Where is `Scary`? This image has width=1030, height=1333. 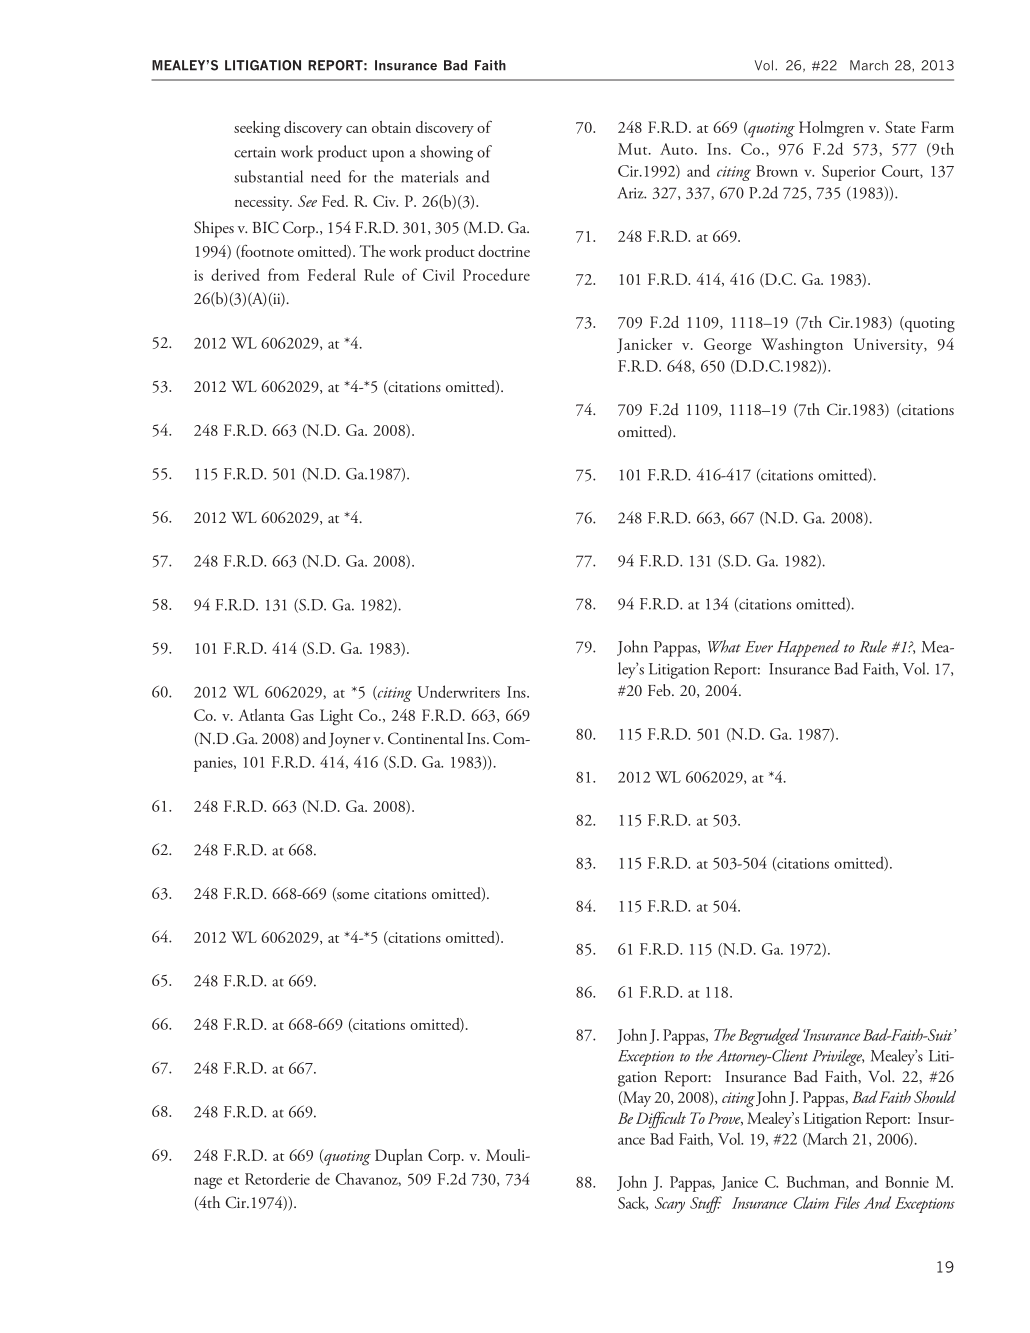
Scary is located at coordinates (670, 1205).
